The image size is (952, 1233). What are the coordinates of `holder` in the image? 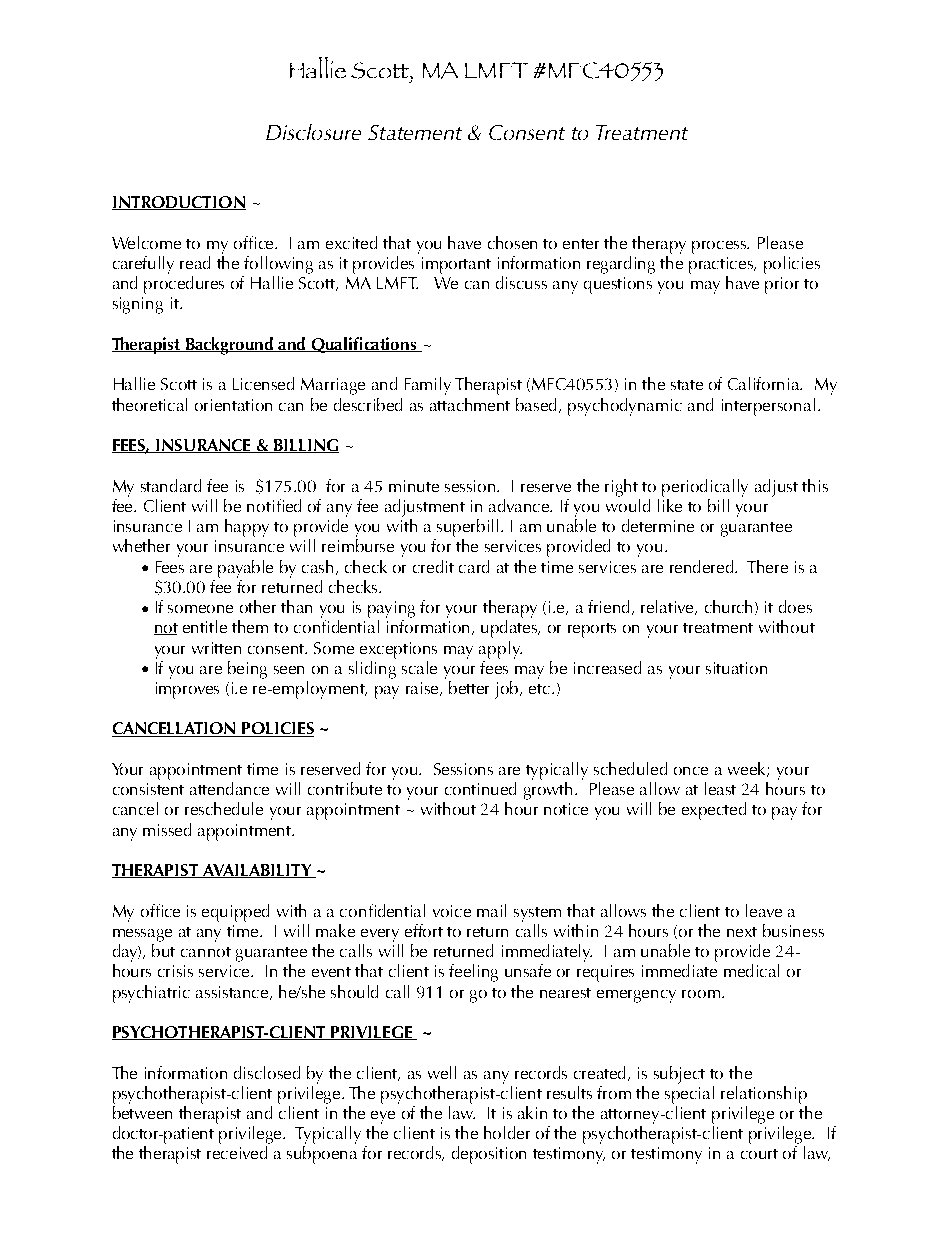 It's located at (507, 1132).
